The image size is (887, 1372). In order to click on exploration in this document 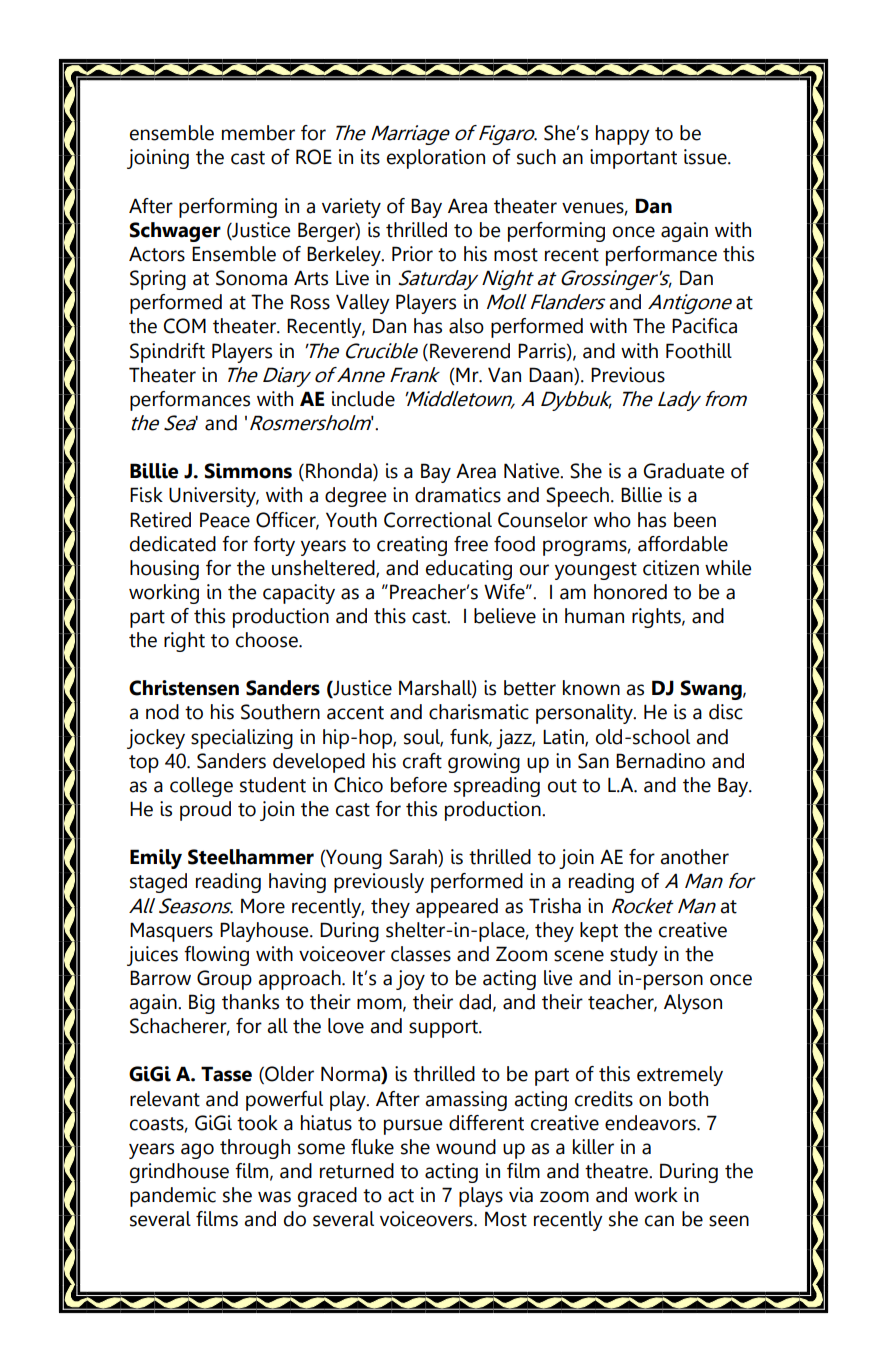, I will do `click(436, 159)`.
